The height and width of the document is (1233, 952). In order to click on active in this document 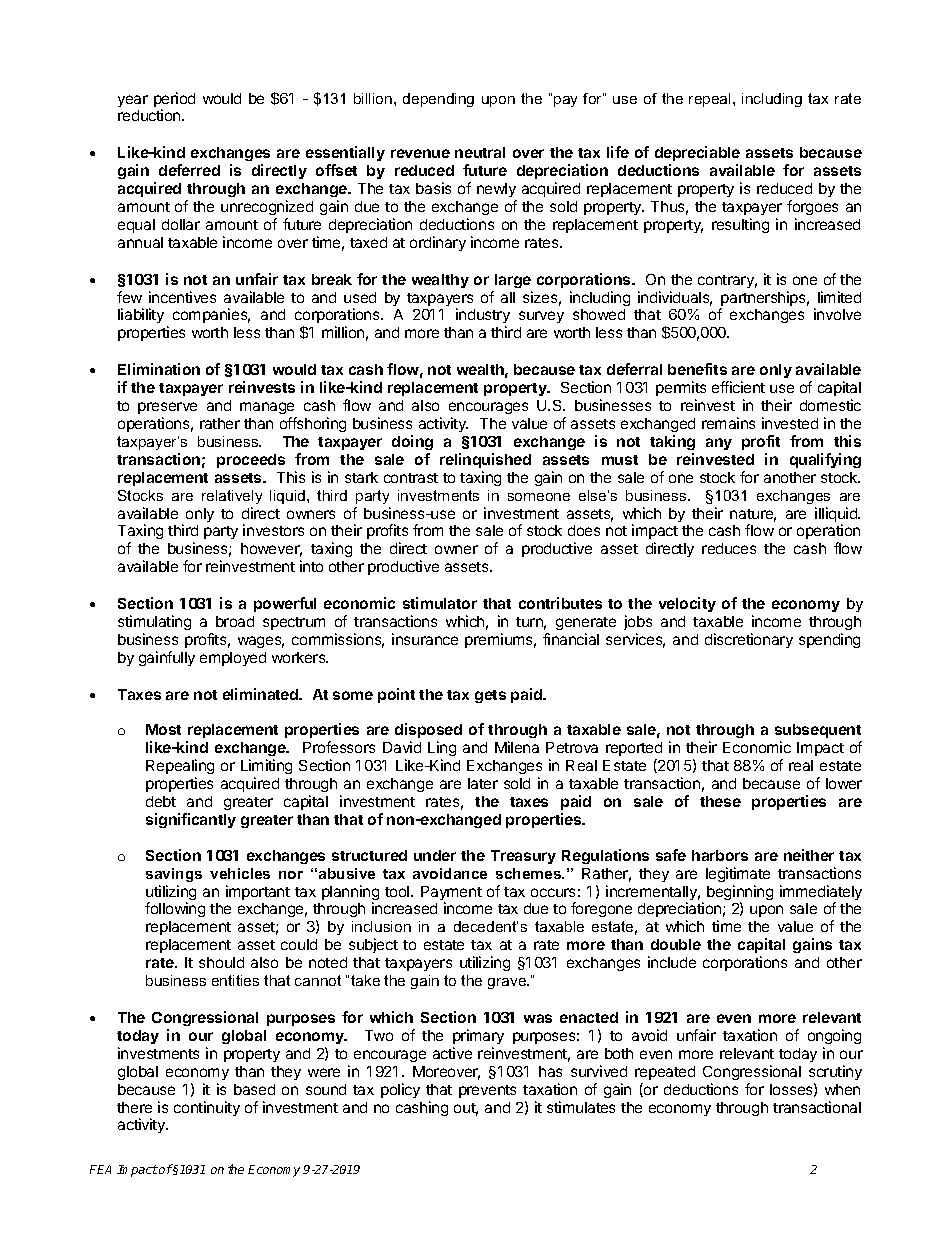, I will do `click(452, 1053)`.
